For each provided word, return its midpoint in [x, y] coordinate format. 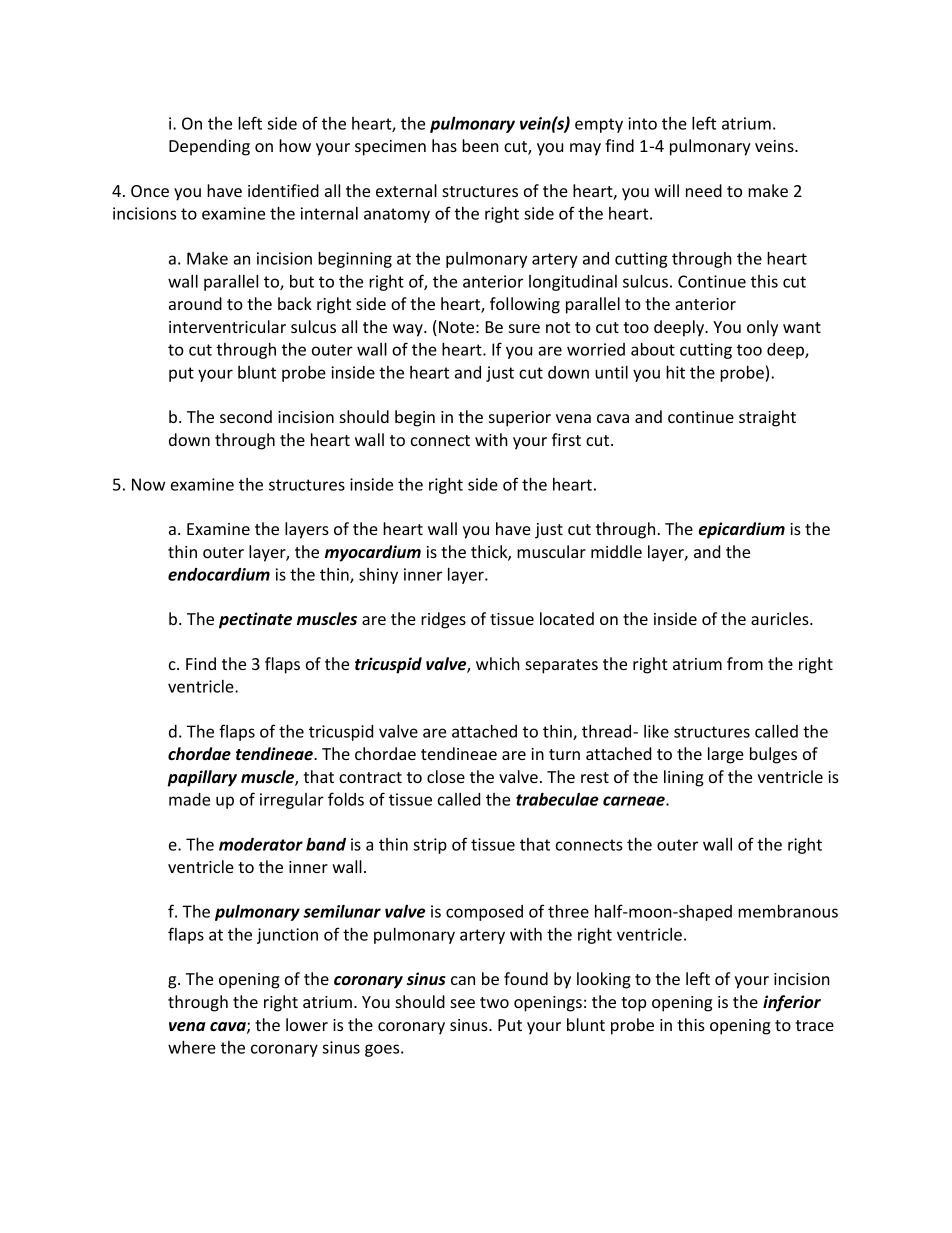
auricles [781, 618]
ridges [443, 620]
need [704, 190]
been [480, 145]
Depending [209, 147]
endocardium [219, 574]
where [192, 1047]
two [494, 1002]
